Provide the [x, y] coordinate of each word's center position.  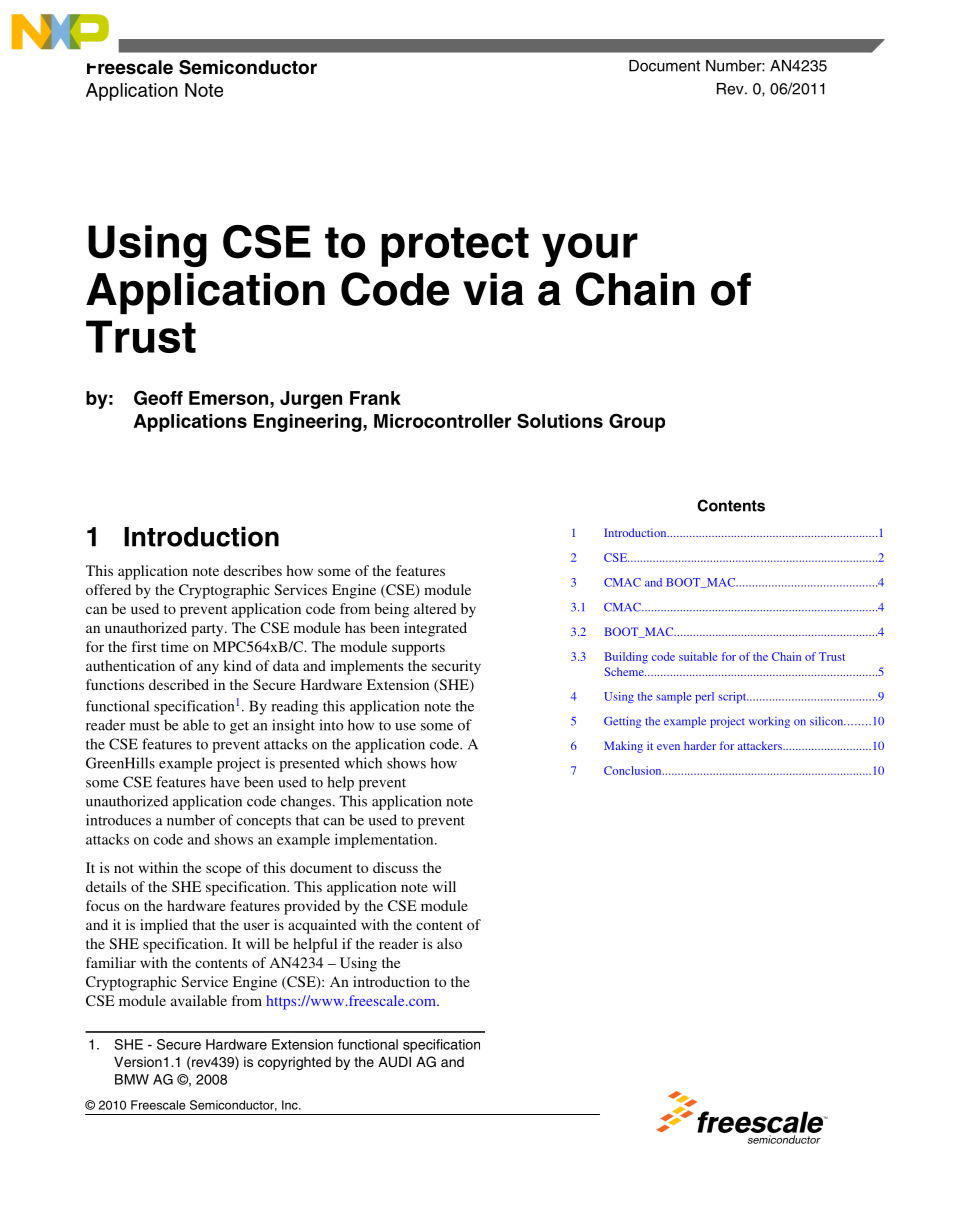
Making [623, 747]
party [208, 630]
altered [435, 608]
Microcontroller [442, 421]
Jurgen [311, 400]
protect [455, 247]
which [363, 763]
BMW [132, 1079]
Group [637, 422]
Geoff [158, 397]
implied [164, 926]
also [449, 943]
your [590, 250]
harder [700, 745]
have [225, 782]
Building [626, 658]
